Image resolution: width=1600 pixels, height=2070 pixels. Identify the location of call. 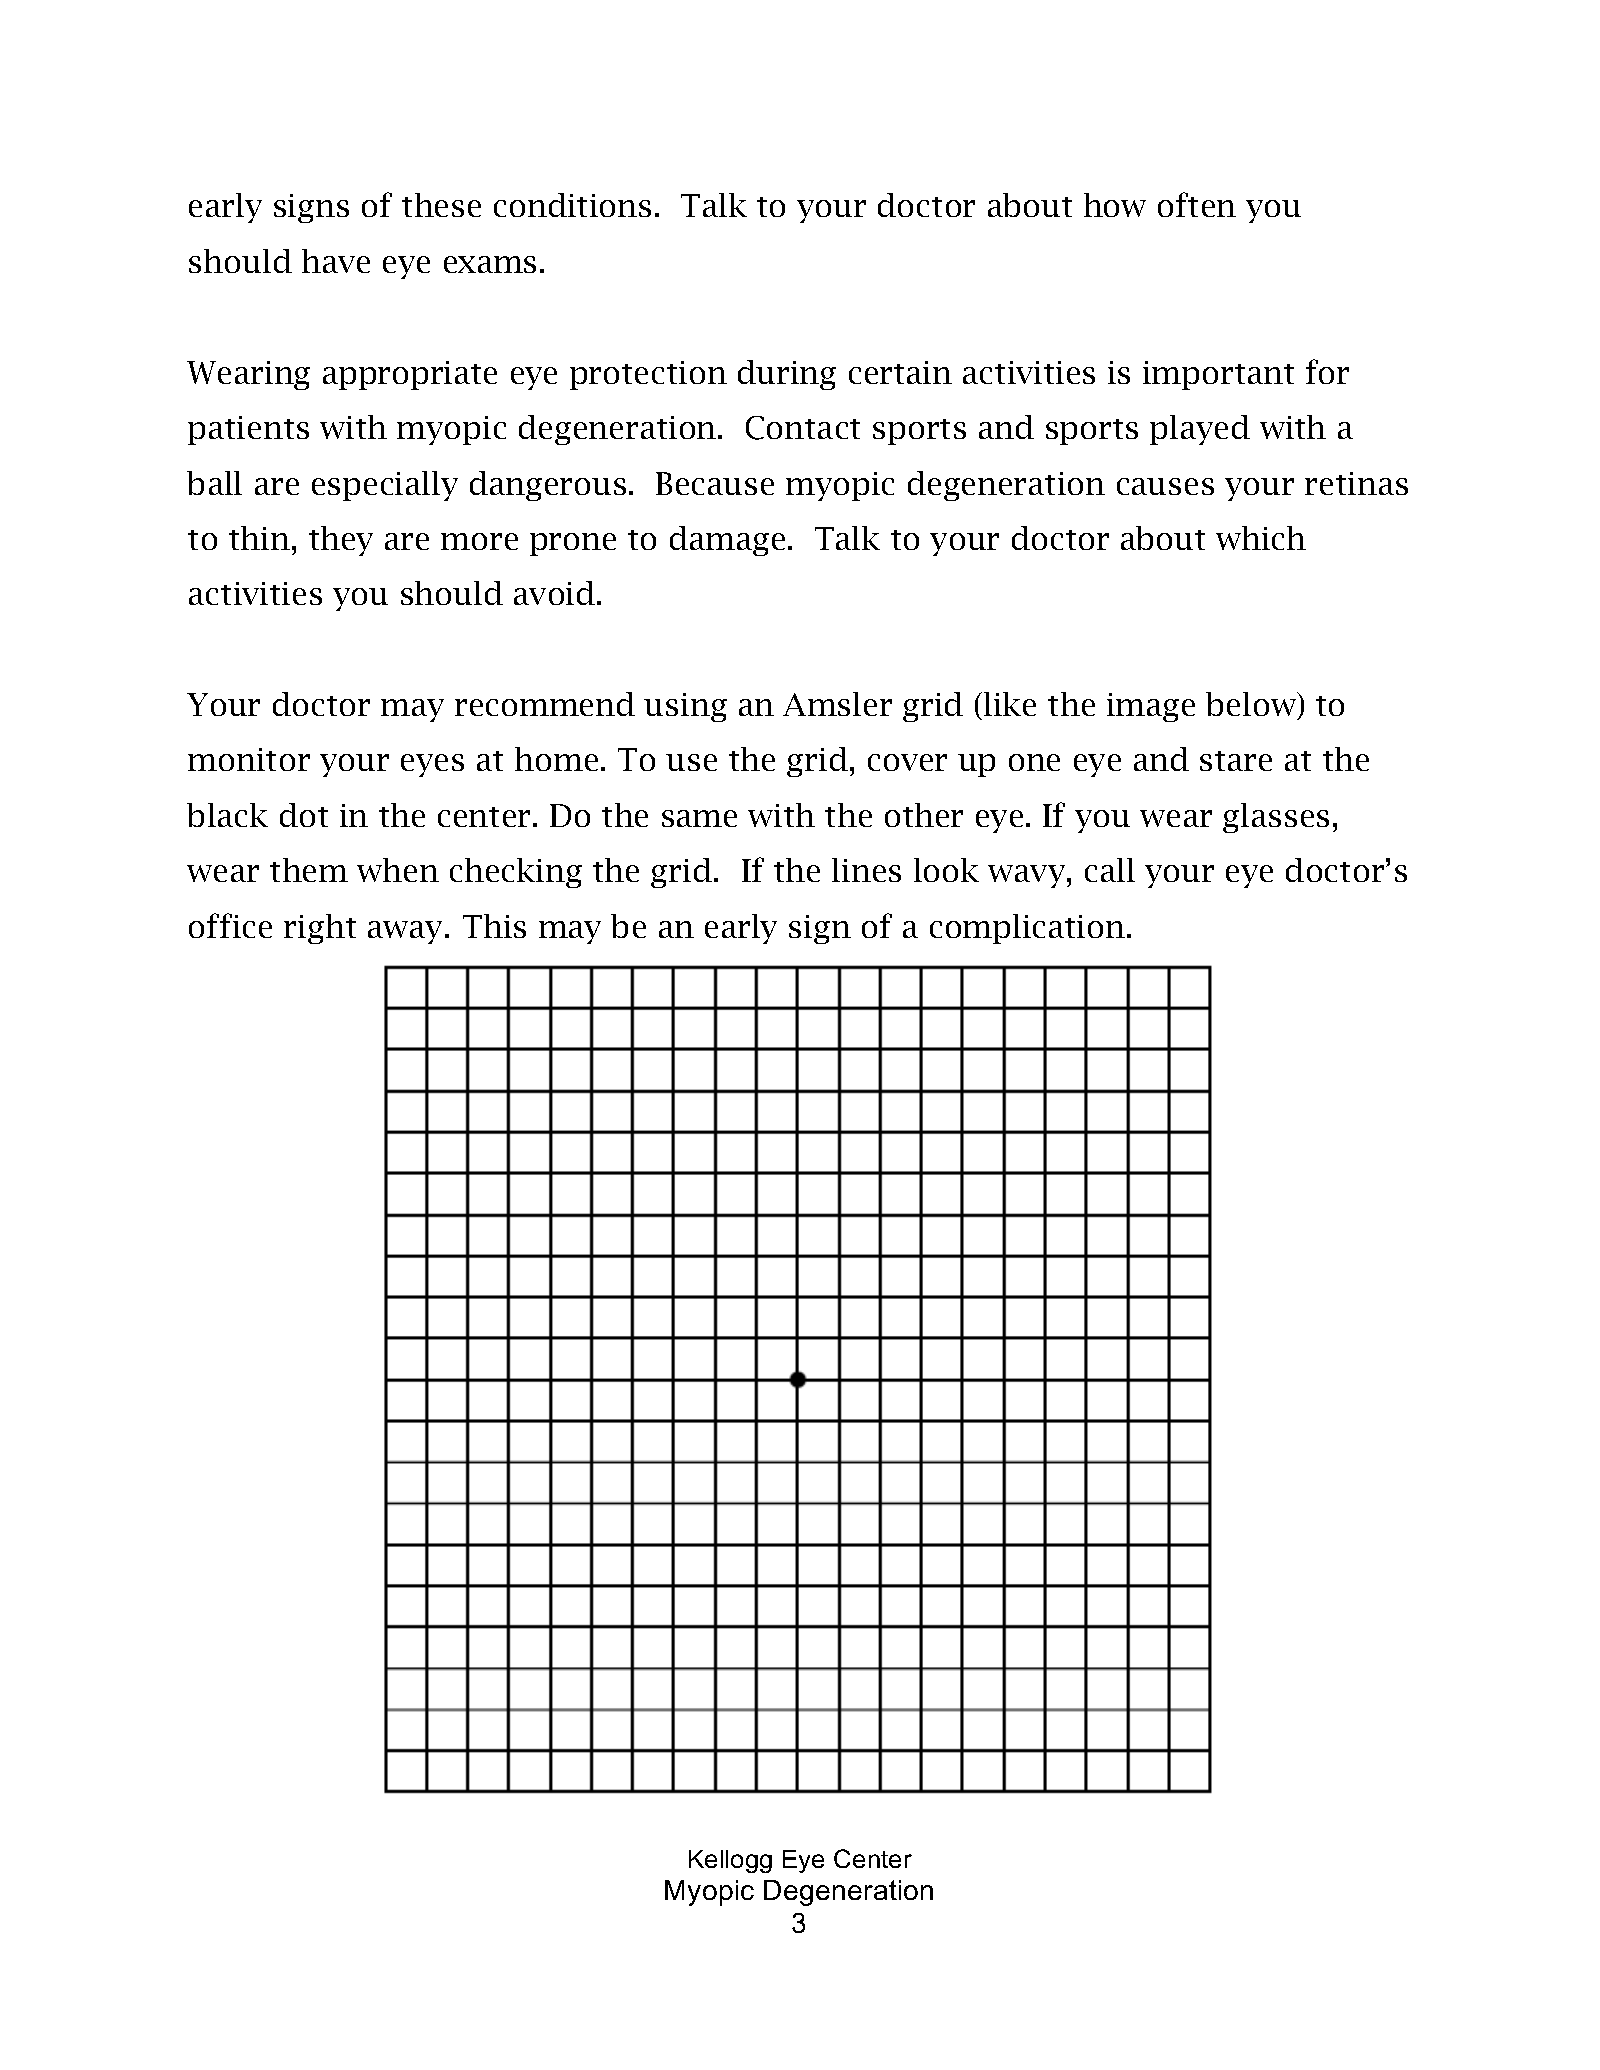
(1110, 870).
